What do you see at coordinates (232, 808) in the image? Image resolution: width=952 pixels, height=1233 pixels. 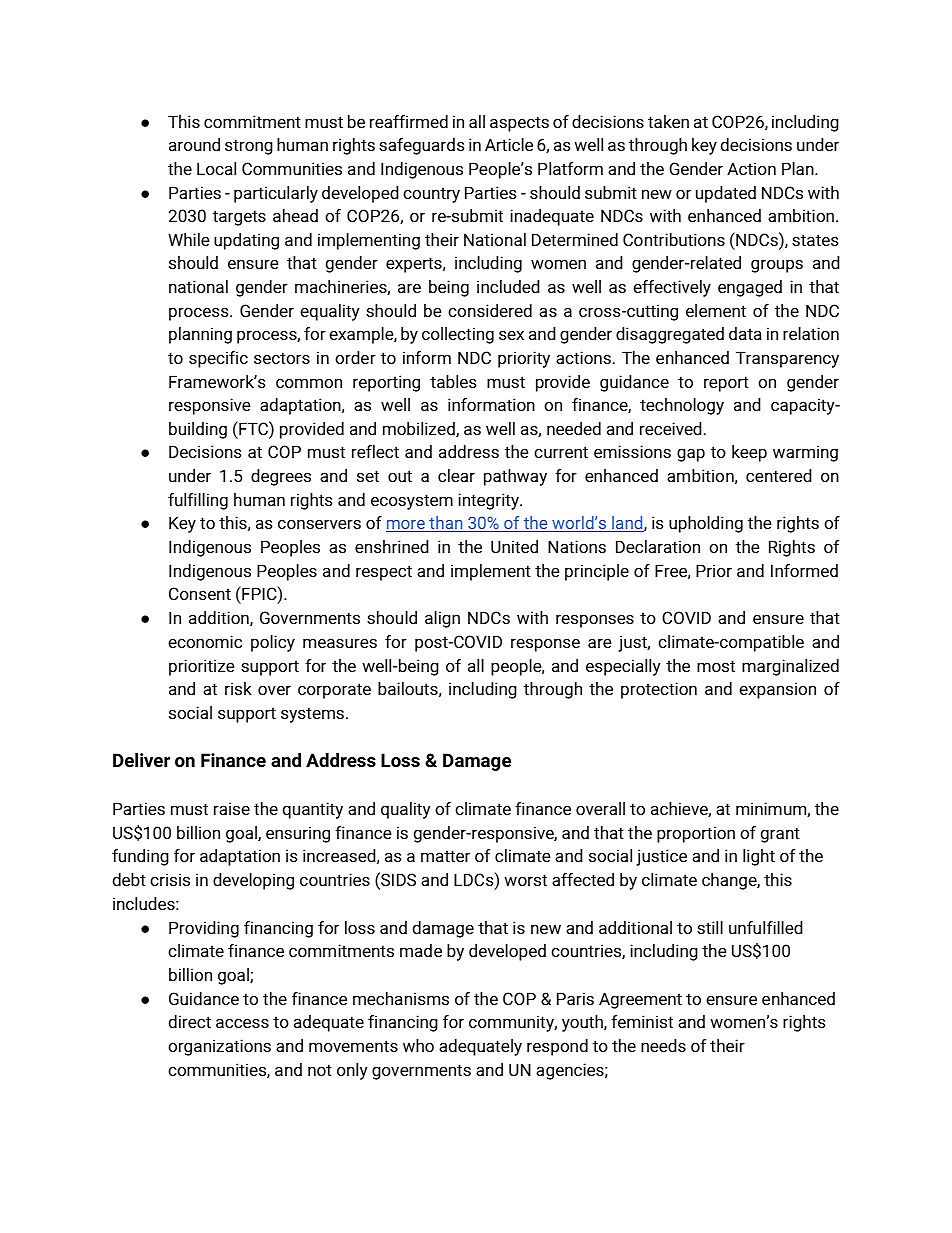 I see `raise` at bounding box center [232, 808].
